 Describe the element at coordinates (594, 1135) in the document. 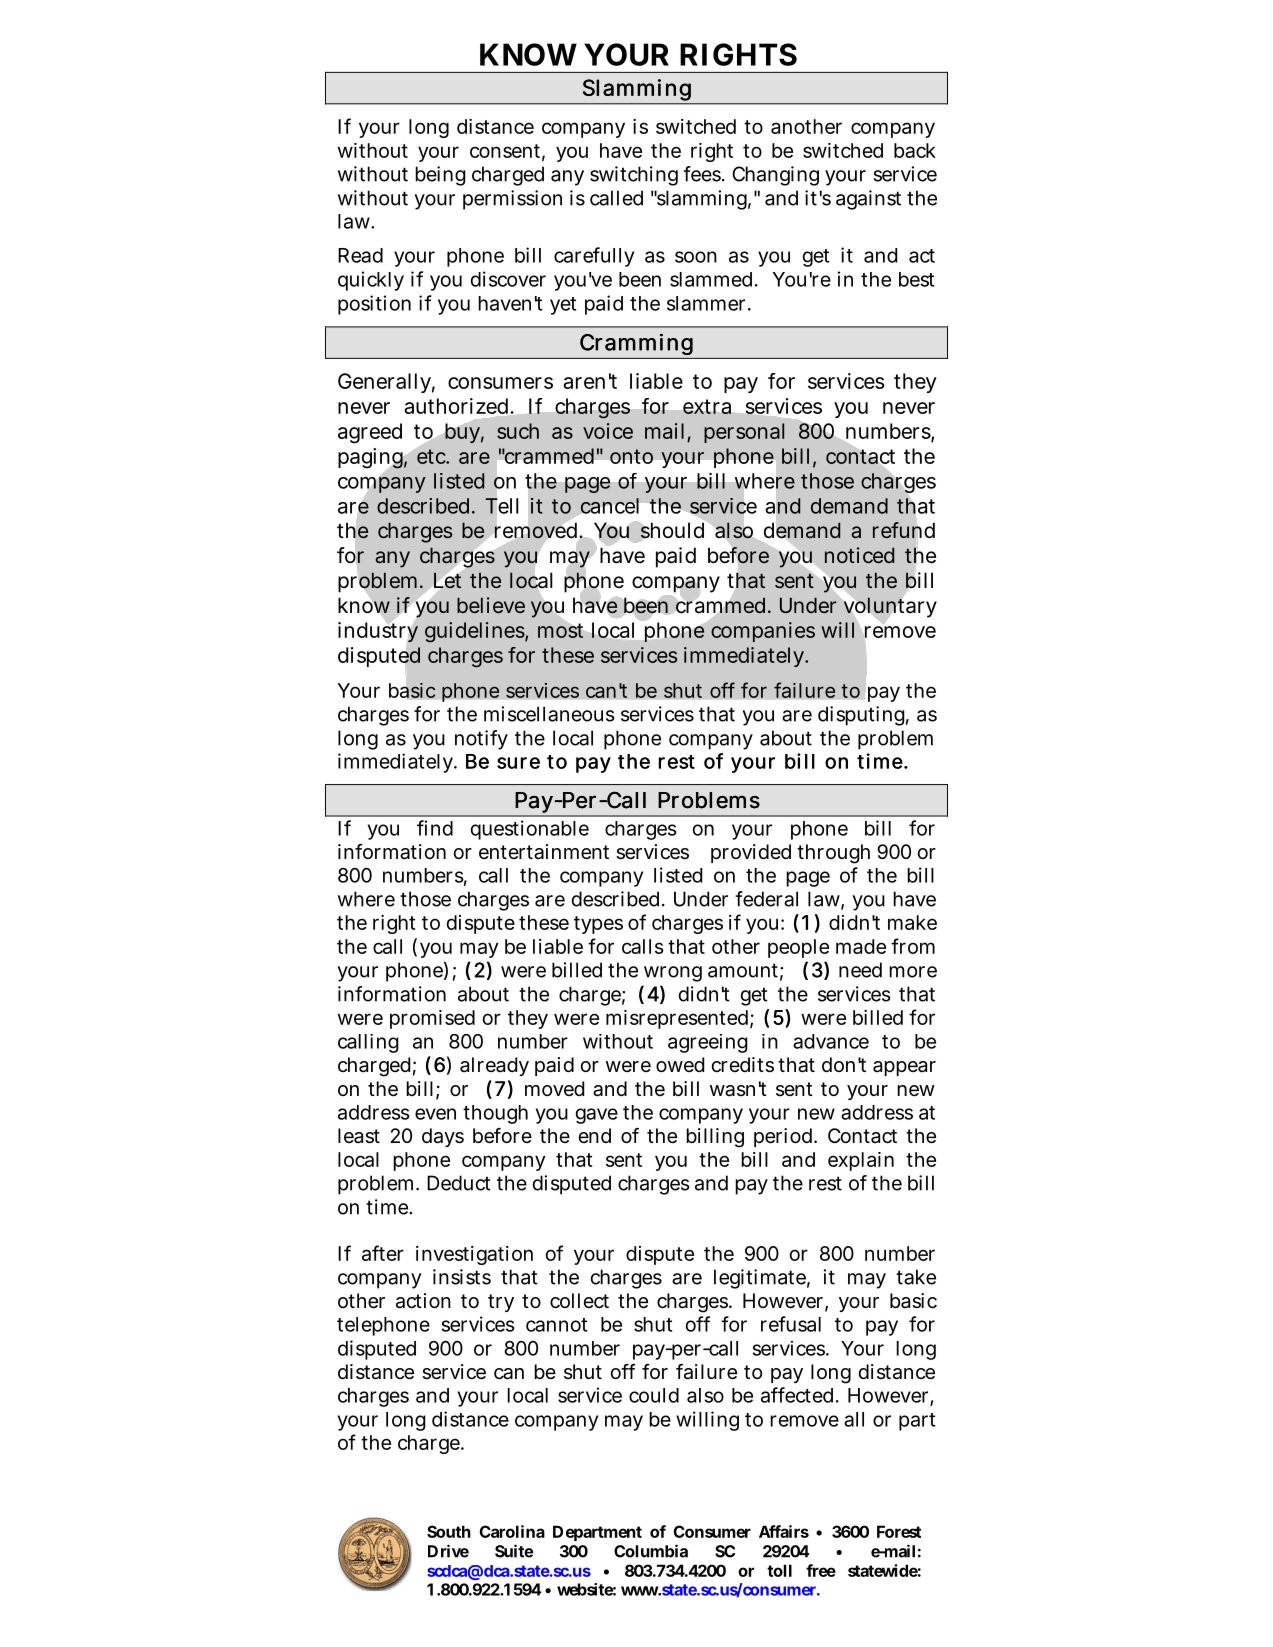

I see `end` at that location.
